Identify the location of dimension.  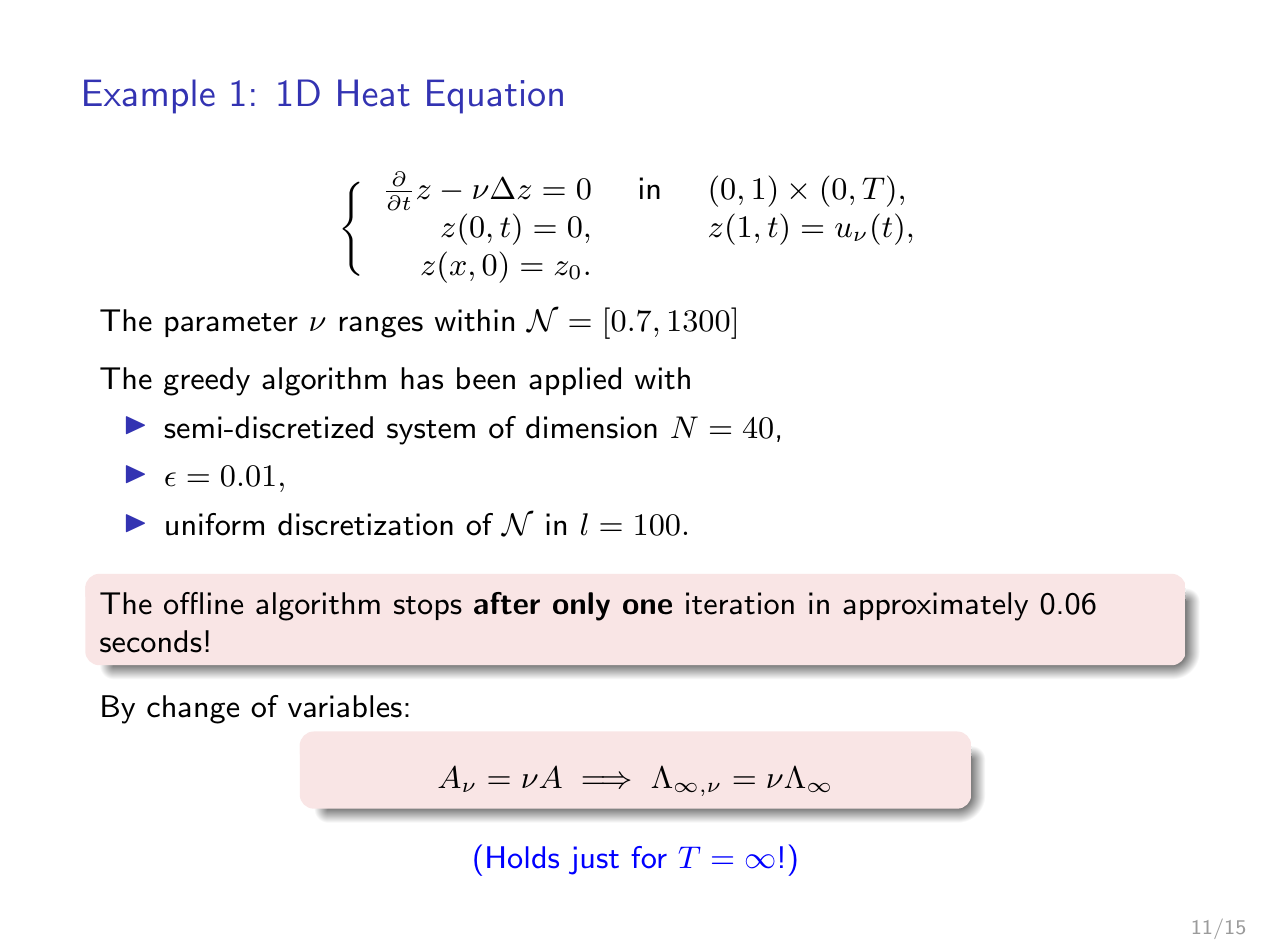
(591, 427).
